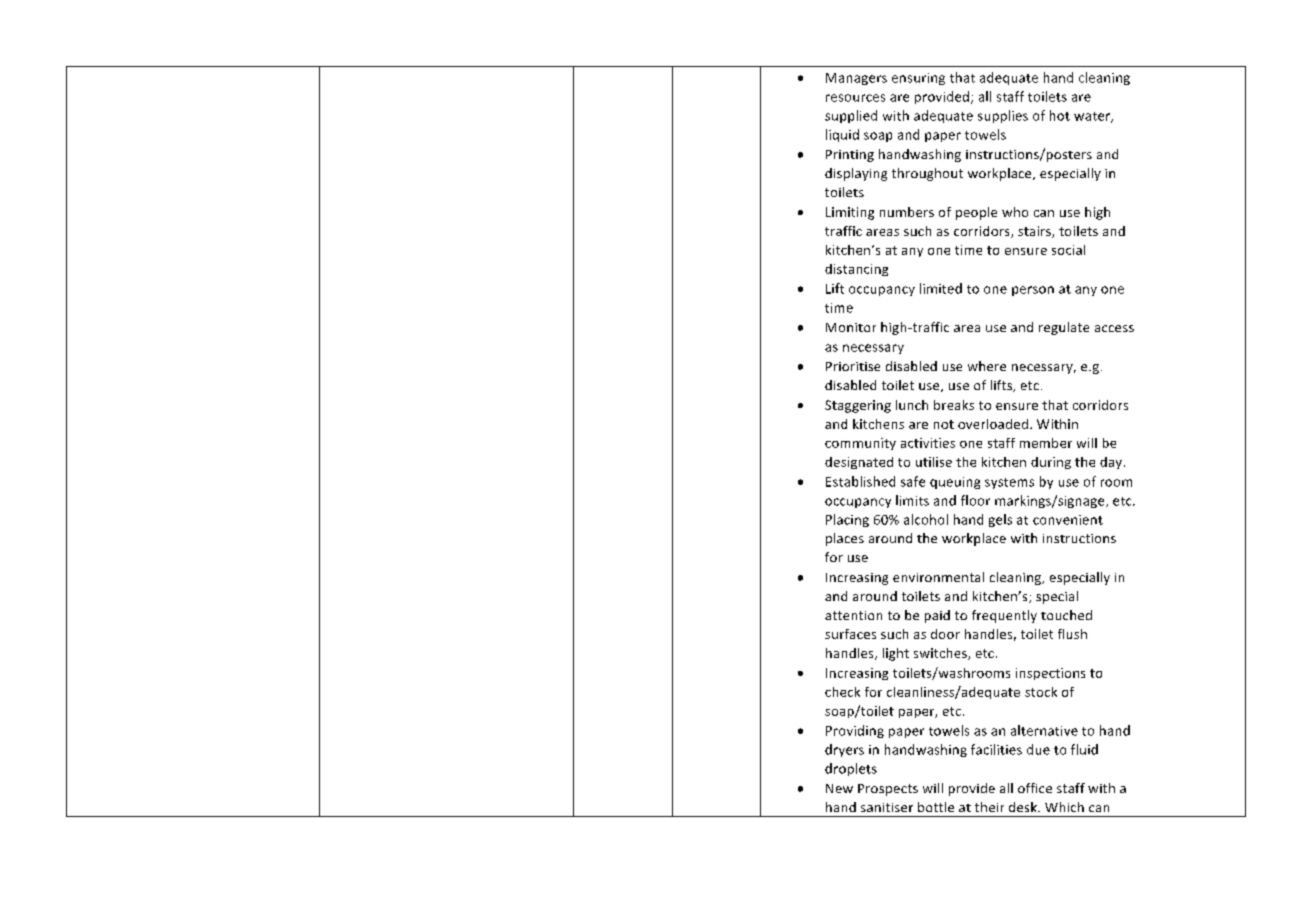  I want to click on door, so click(945, 634).
